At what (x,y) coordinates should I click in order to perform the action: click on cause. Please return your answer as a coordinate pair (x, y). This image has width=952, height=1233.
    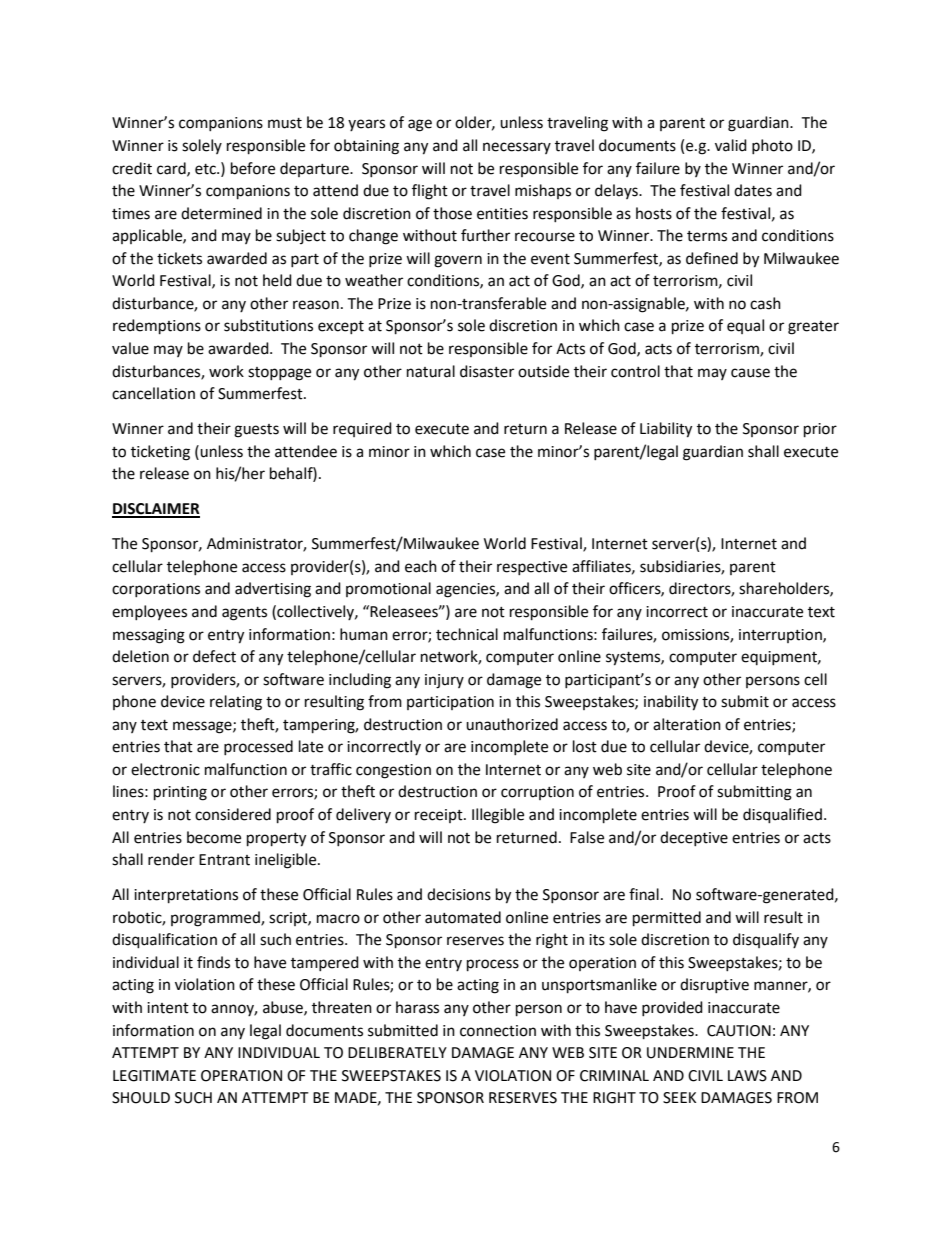
    Looking at the image, I should click on (750, 373).
